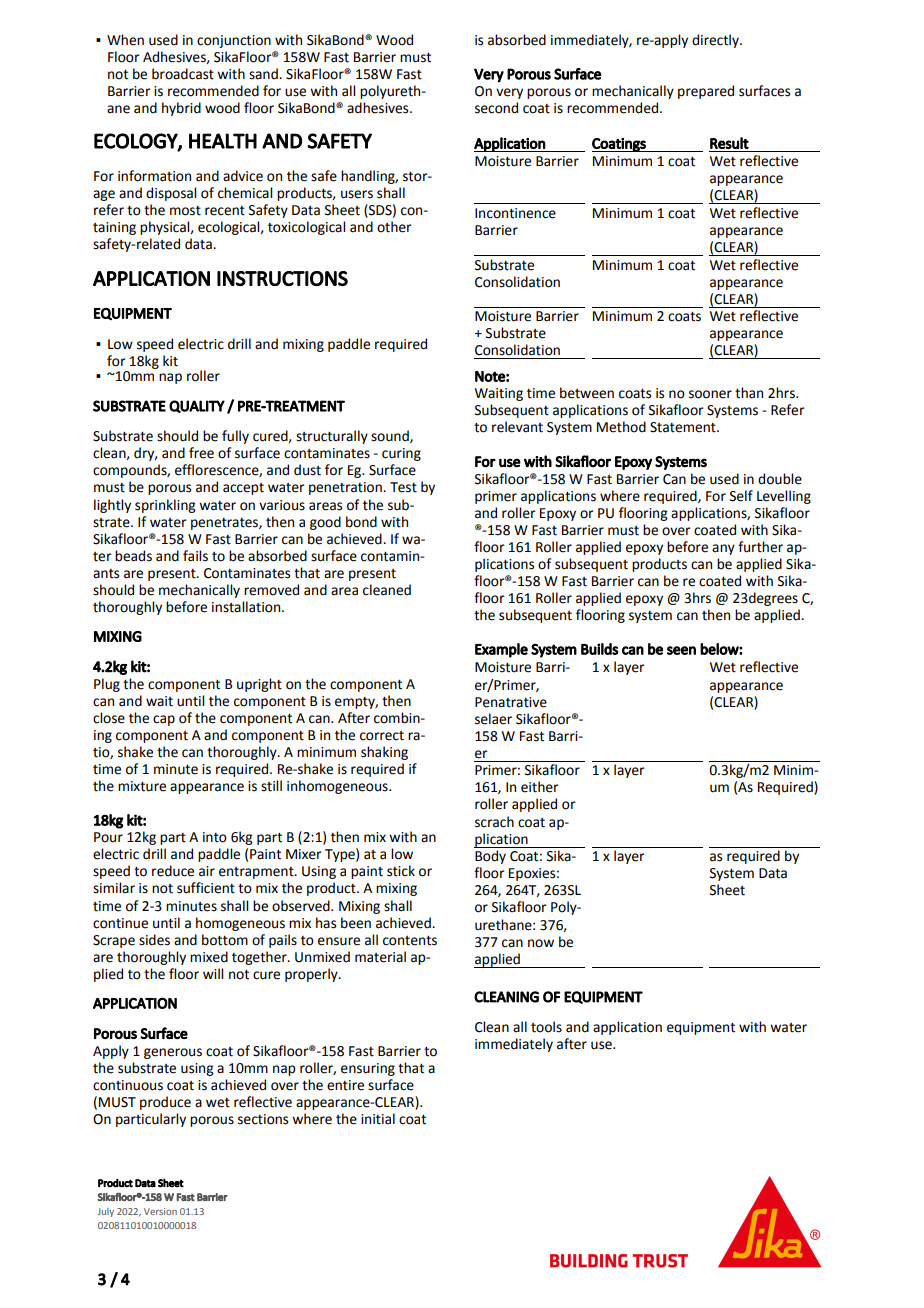 This screenshot has width=924, height=1308. What do you see at coordinates (401, 454) in the screenshot?
I see `curing` at bounding box center [401, 454].
